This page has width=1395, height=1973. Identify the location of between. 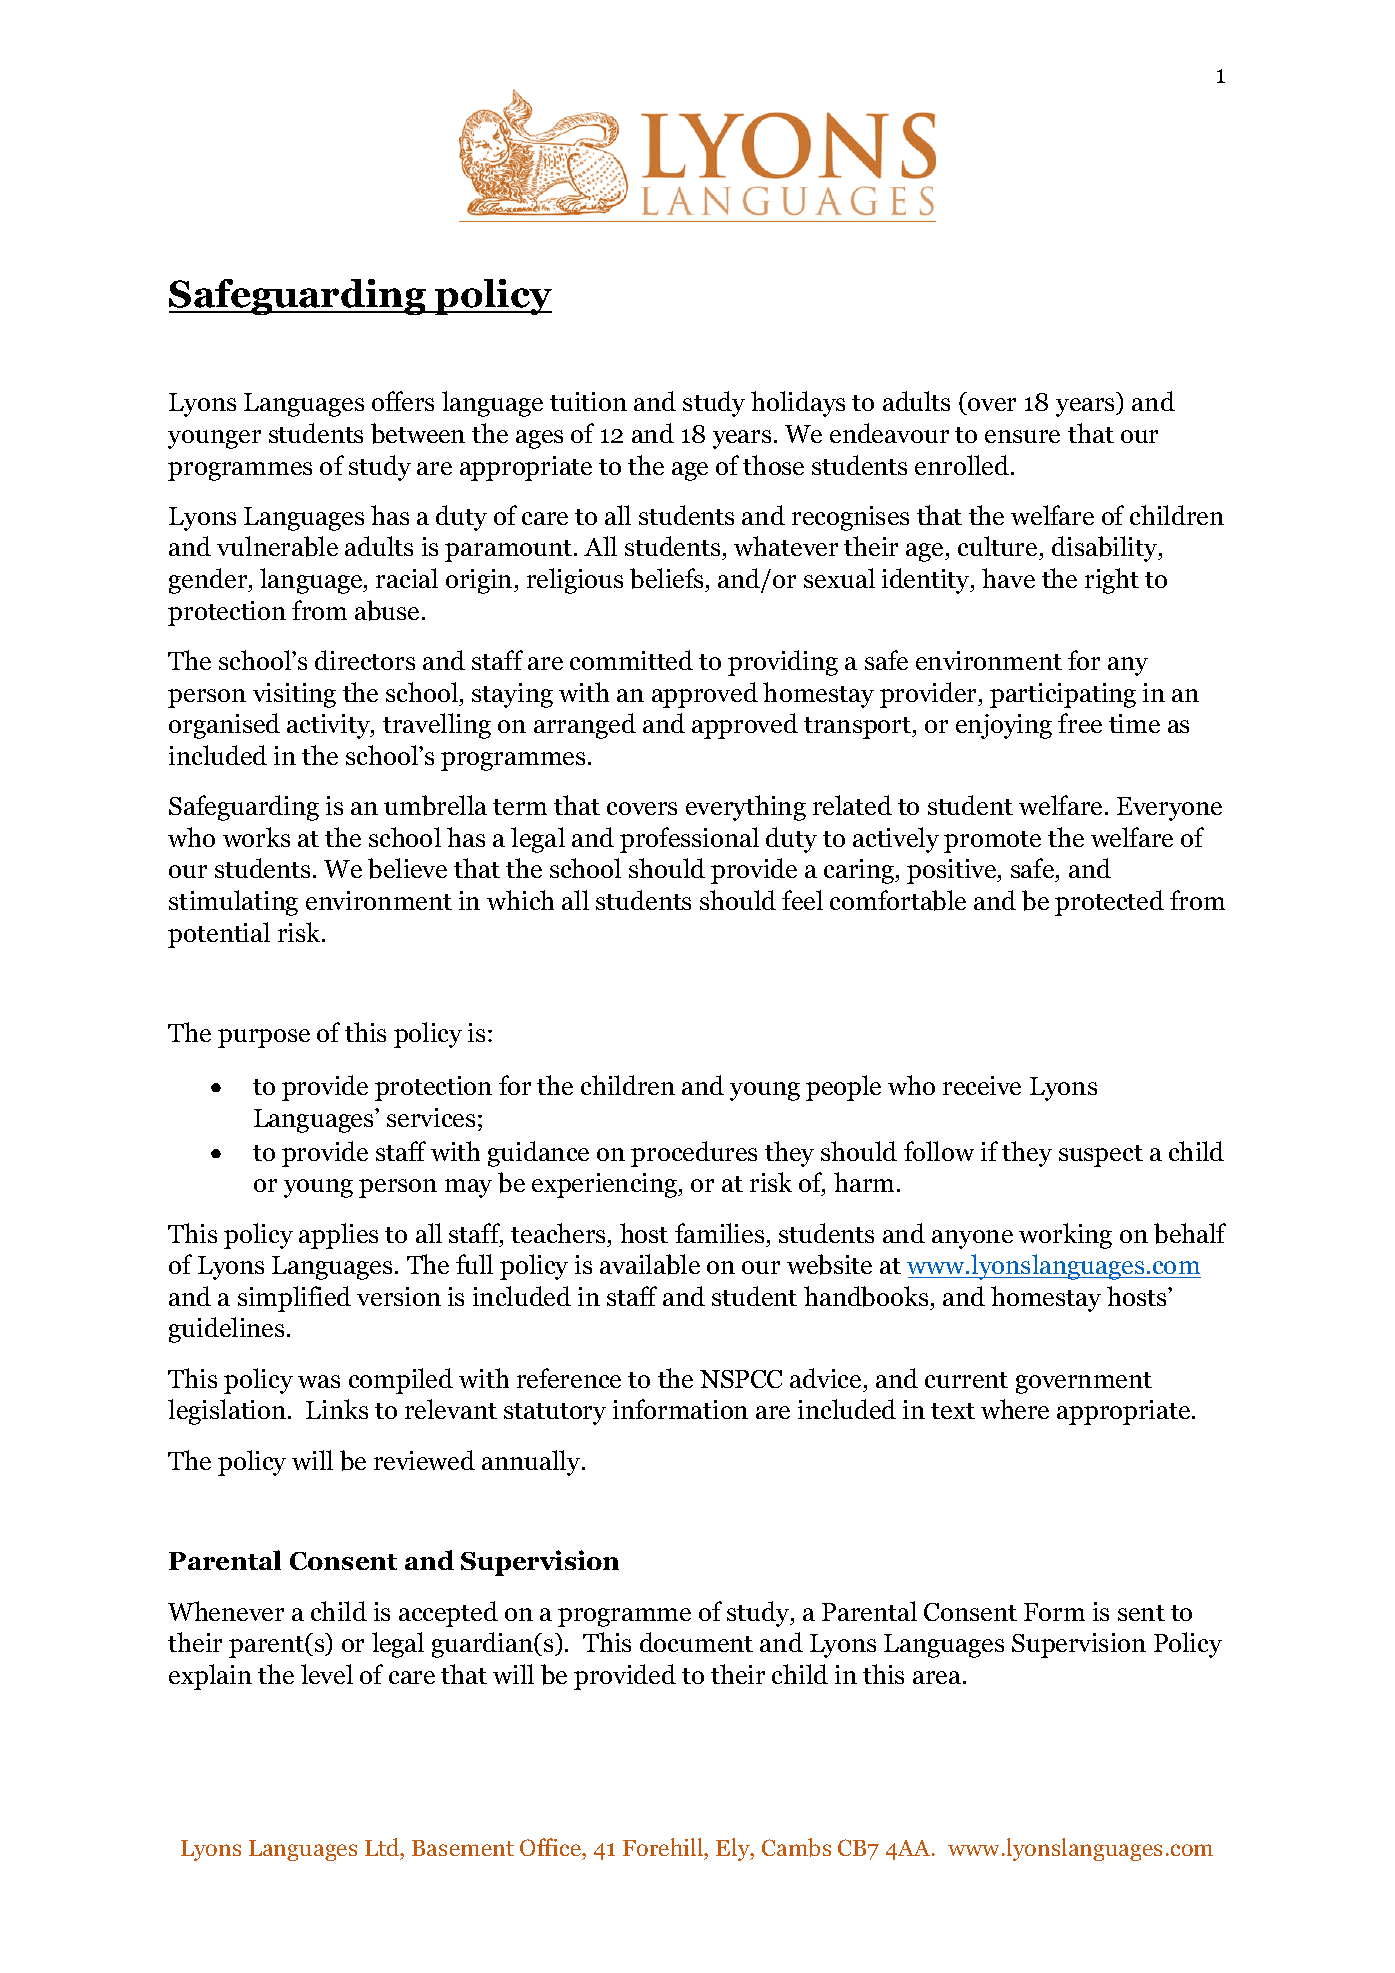
(418, 433).
